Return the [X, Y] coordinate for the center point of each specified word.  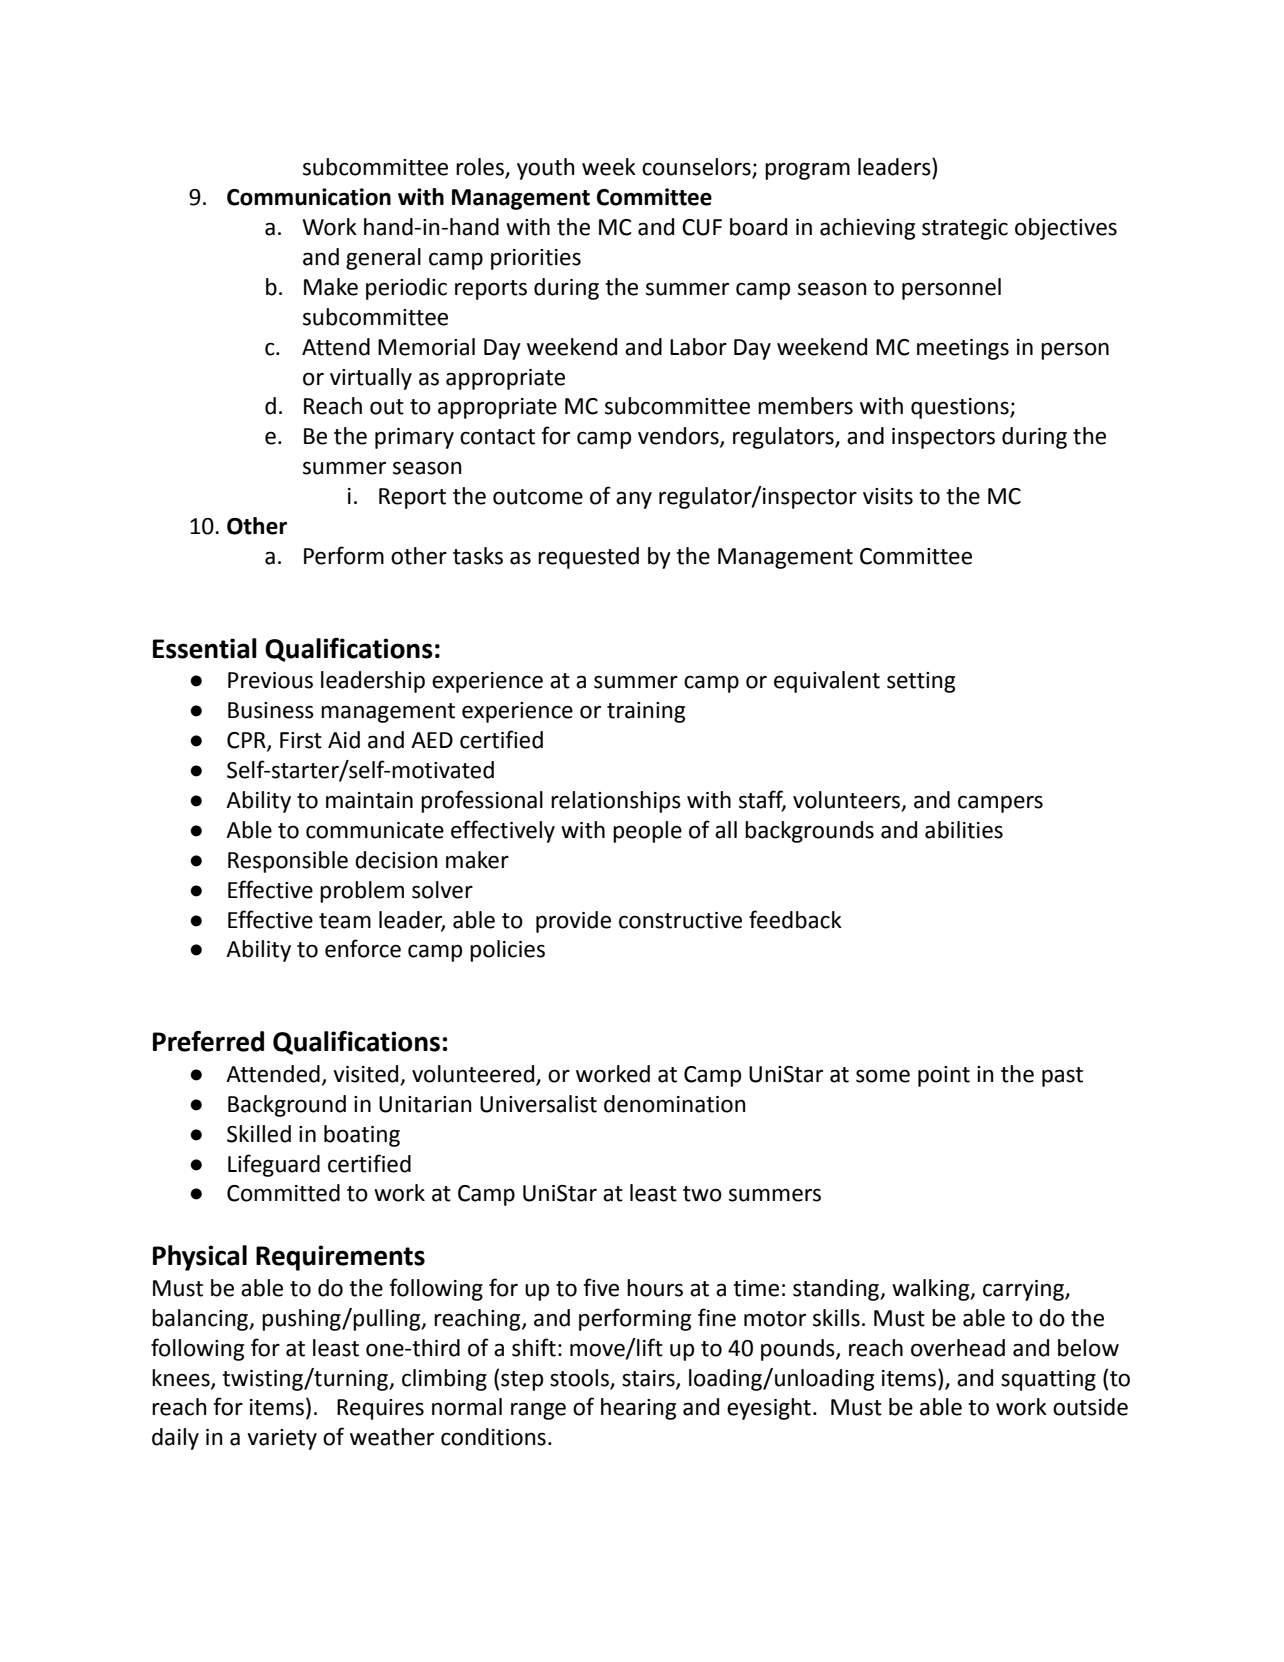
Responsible [288, 862]
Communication [309, 197]
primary [414, 438]
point [944, 1076]
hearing [638, 1409]
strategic [965, 229]
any [634, 500]
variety [282, 1439]
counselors [697, 168]
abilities [964, 830]
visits [888, 496]
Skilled [259, 1134]
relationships [616, 802]
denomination [675, 1104]
